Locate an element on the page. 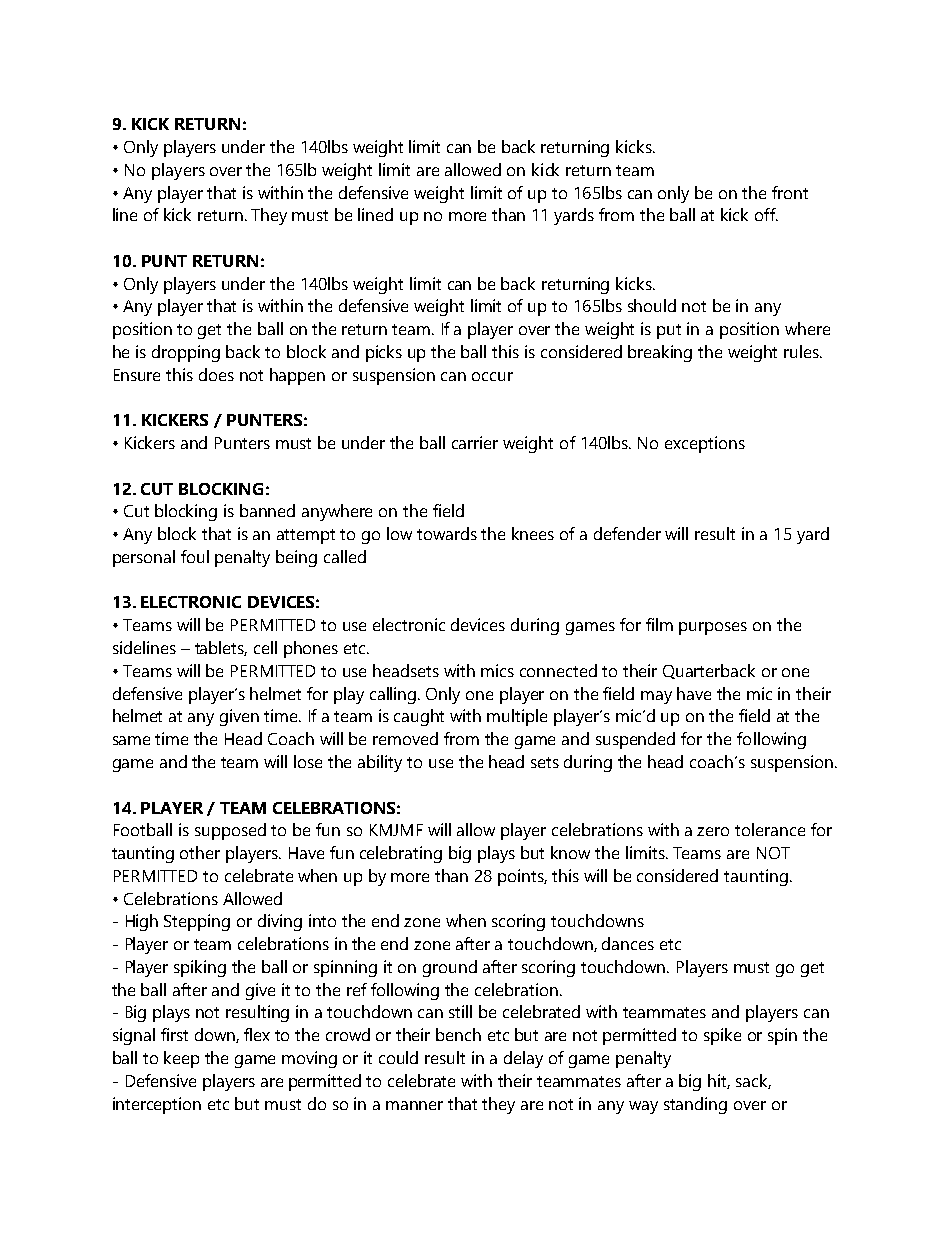 Image resolution: width=952 pixels, height=1233 pixels. keep is located at coordinates (181, 1059).
